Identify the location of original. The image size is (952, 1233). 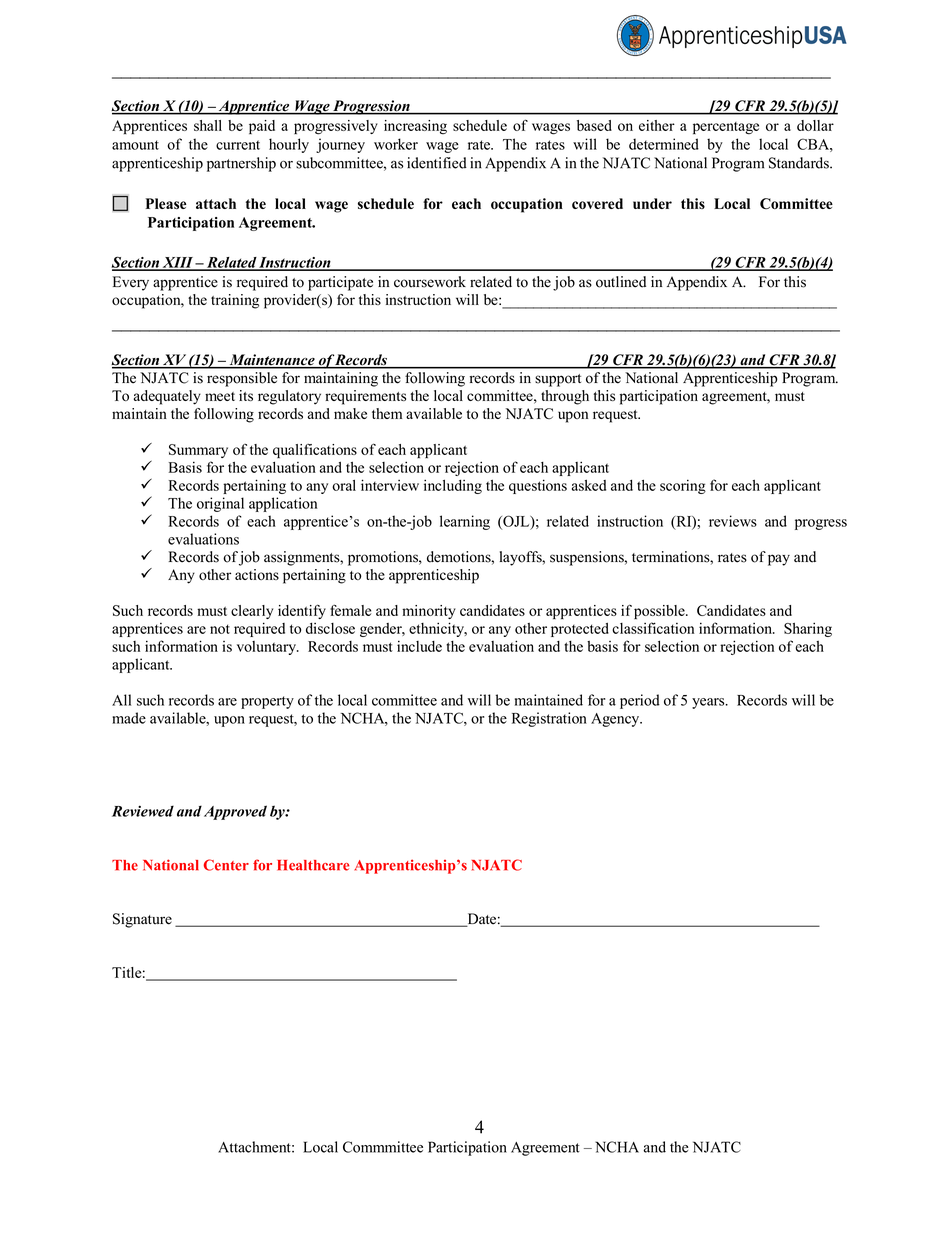
(220, 504).
